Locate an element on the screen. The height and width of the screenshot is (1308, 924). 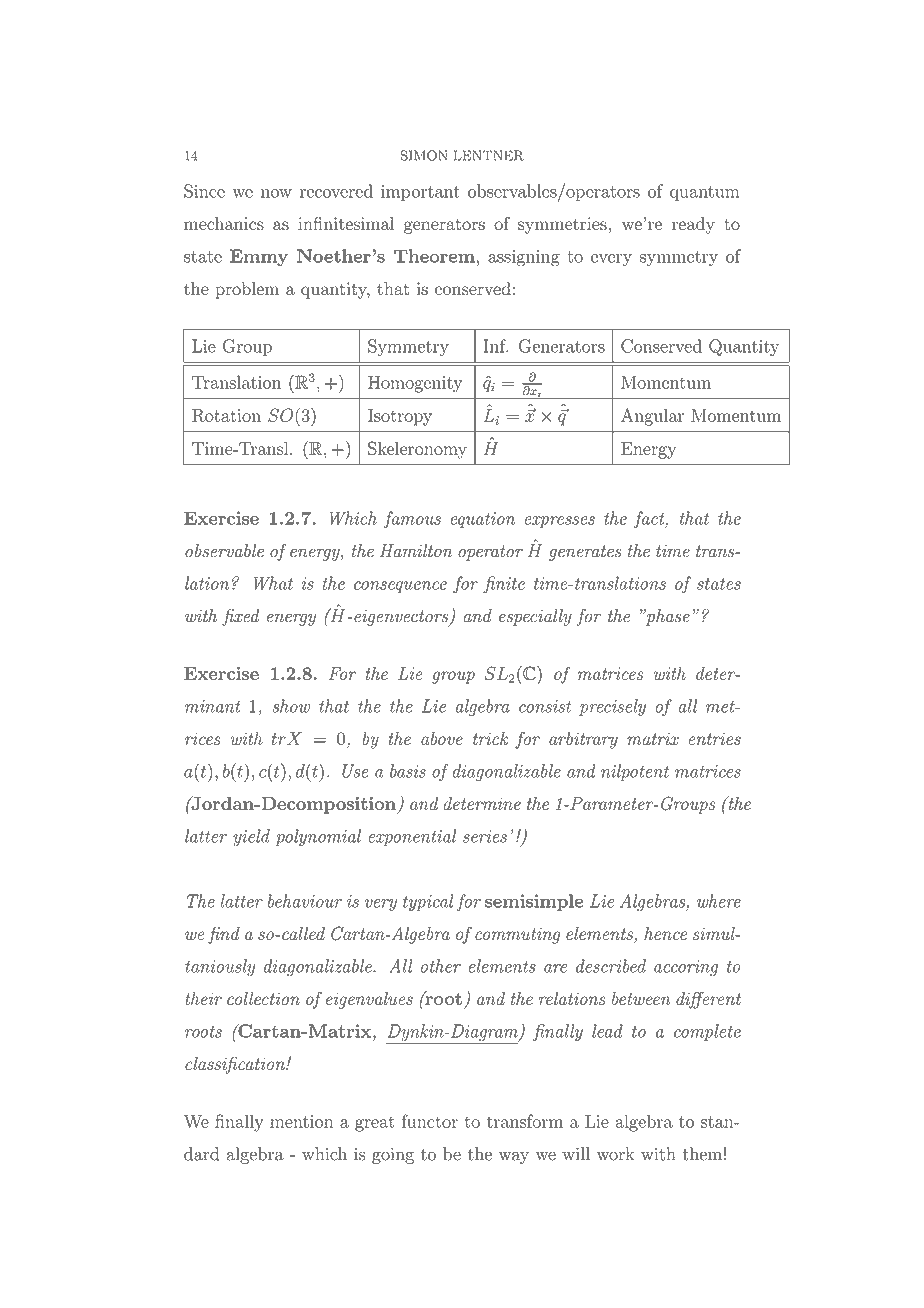
quantum is located at coordinates (705, 193).
